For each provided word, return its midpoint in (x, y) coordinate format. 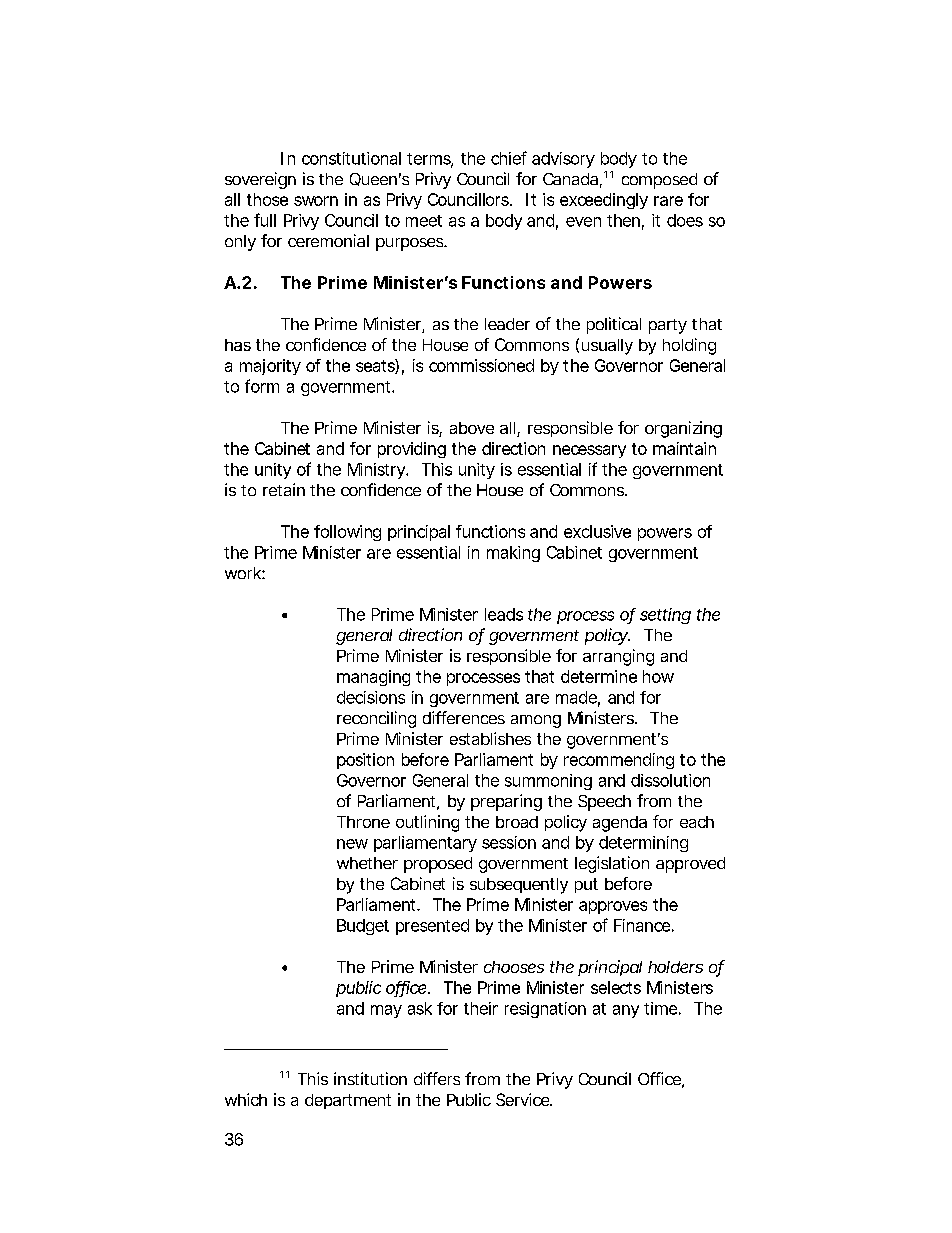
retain (284, 489)
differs (437, 1078)
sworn (316, 201)
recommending (619, 761)
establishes (490, 738)
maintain (684, 448)
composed (659, 181)
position (365, 761)
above (472, 428)
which (246, 1099)
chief (509, 158)
